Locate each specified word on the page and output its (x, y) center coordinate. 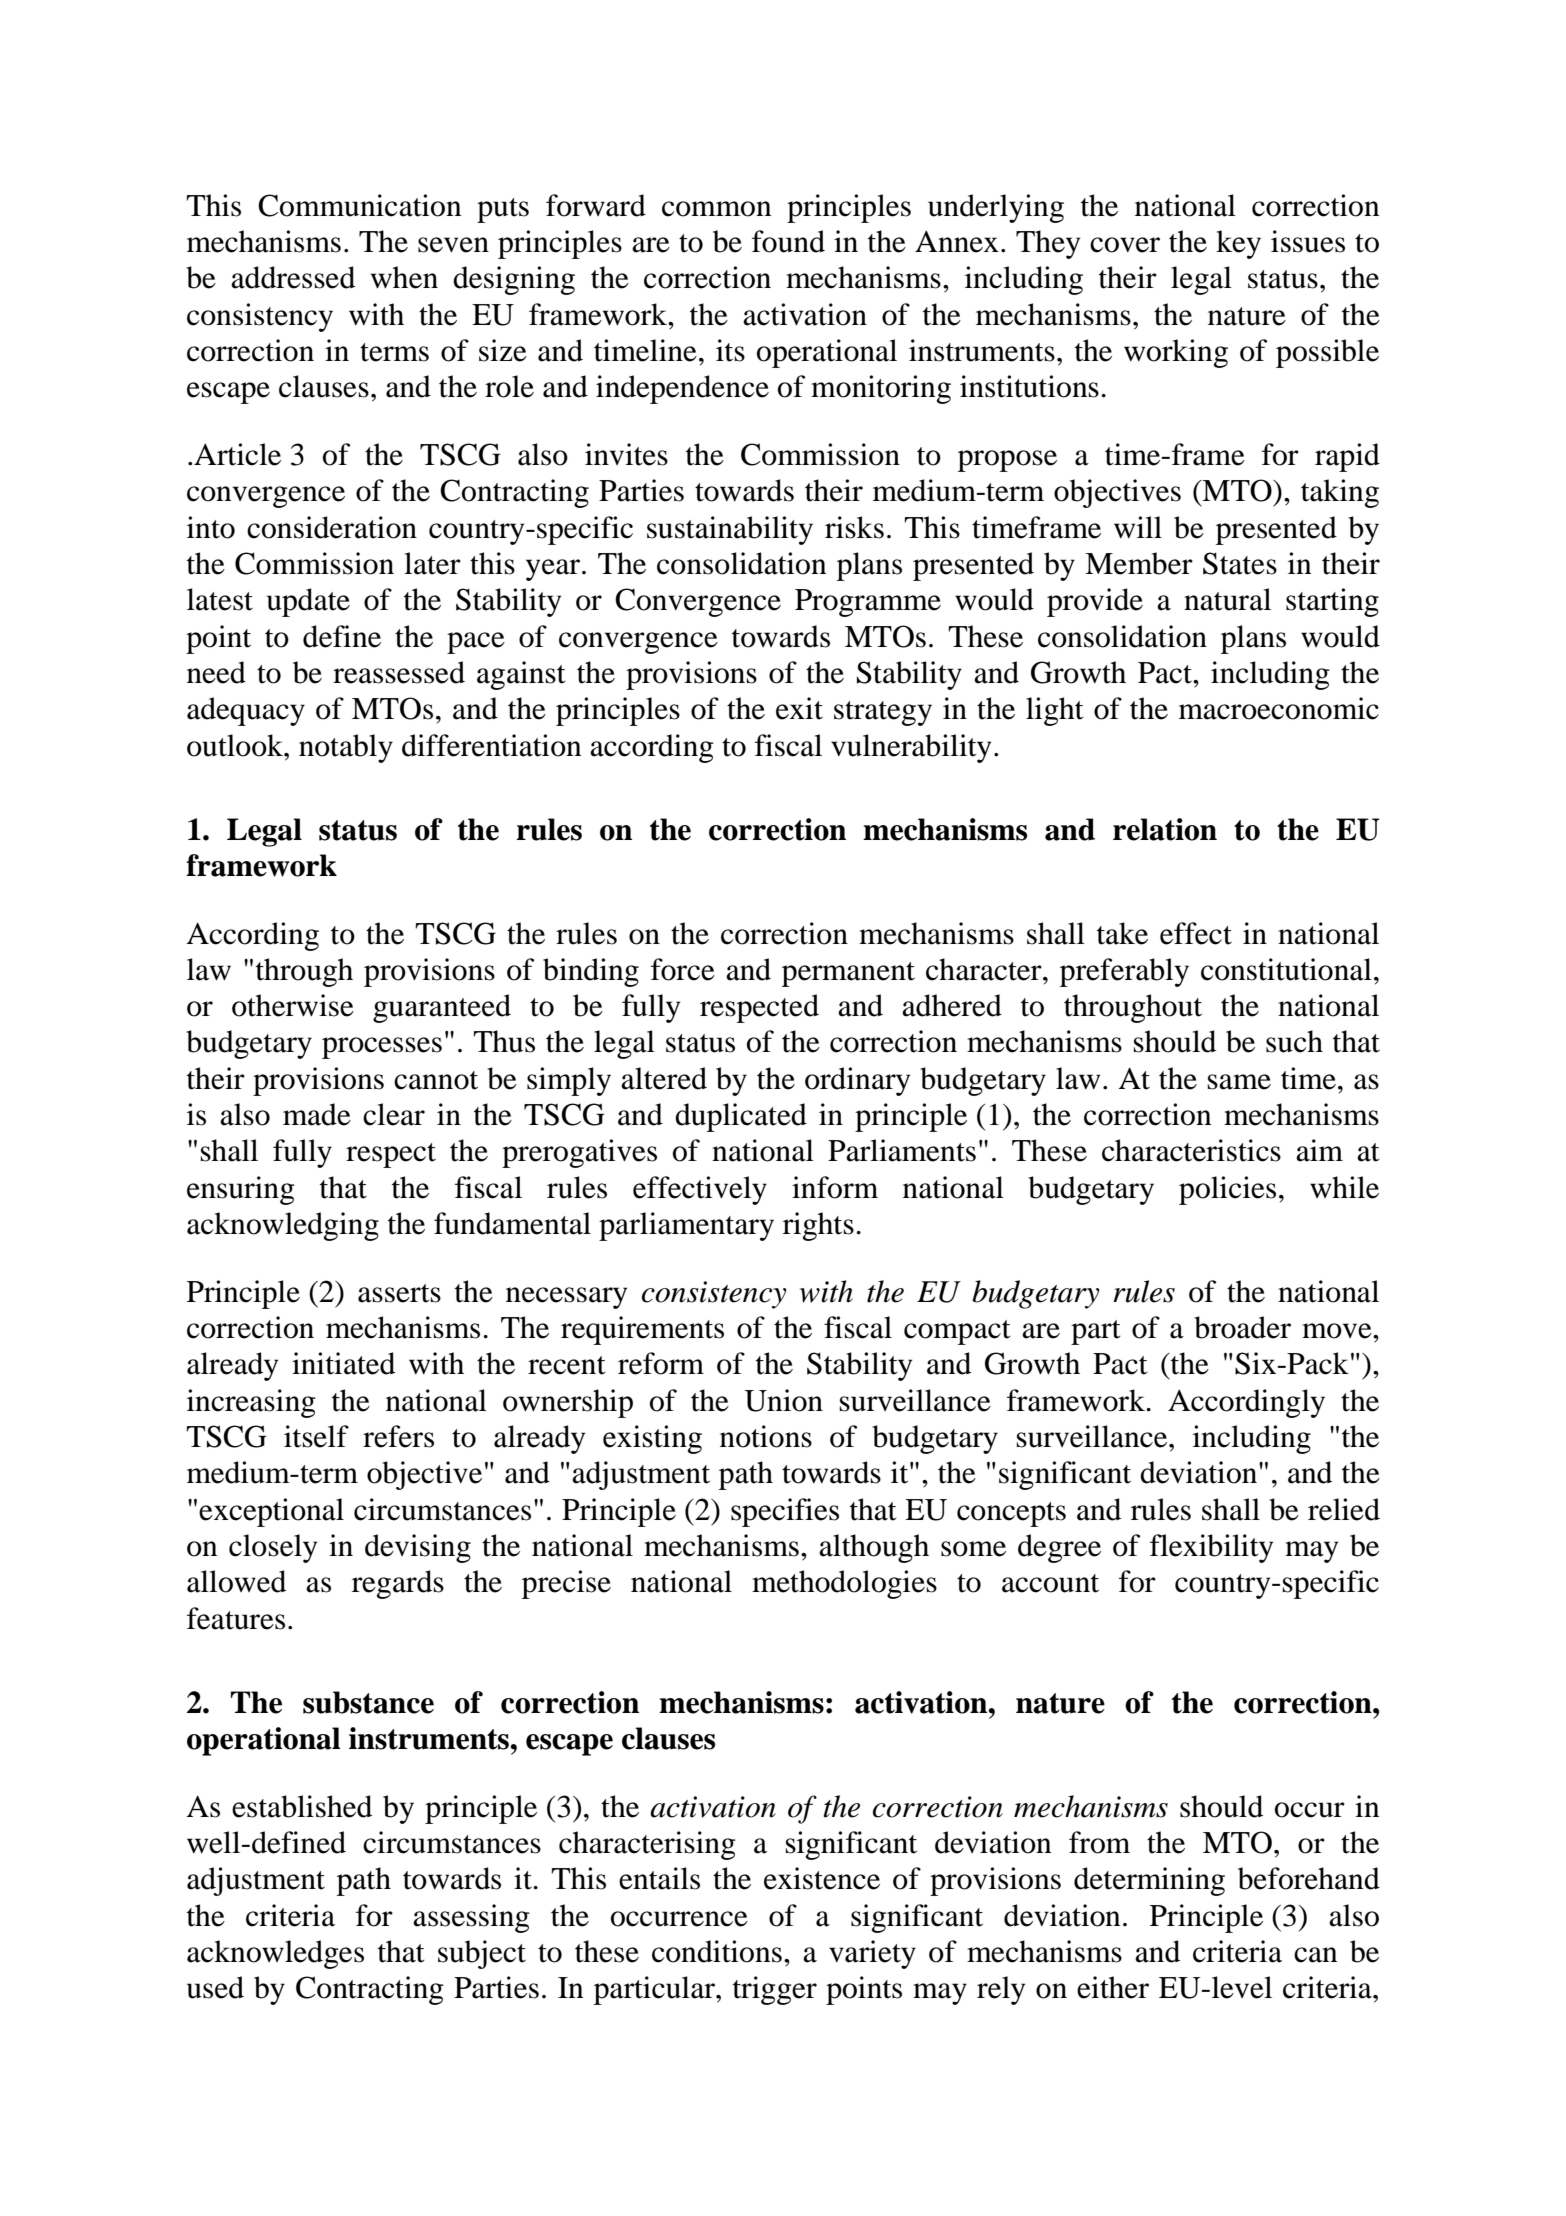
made (317, 1114)
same (1239, 1082)
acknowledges (275, 1954)
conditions (717, 1951)
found (788, 241)
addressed (293, 277)
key (1238, 244)
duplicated (741, 1117)
